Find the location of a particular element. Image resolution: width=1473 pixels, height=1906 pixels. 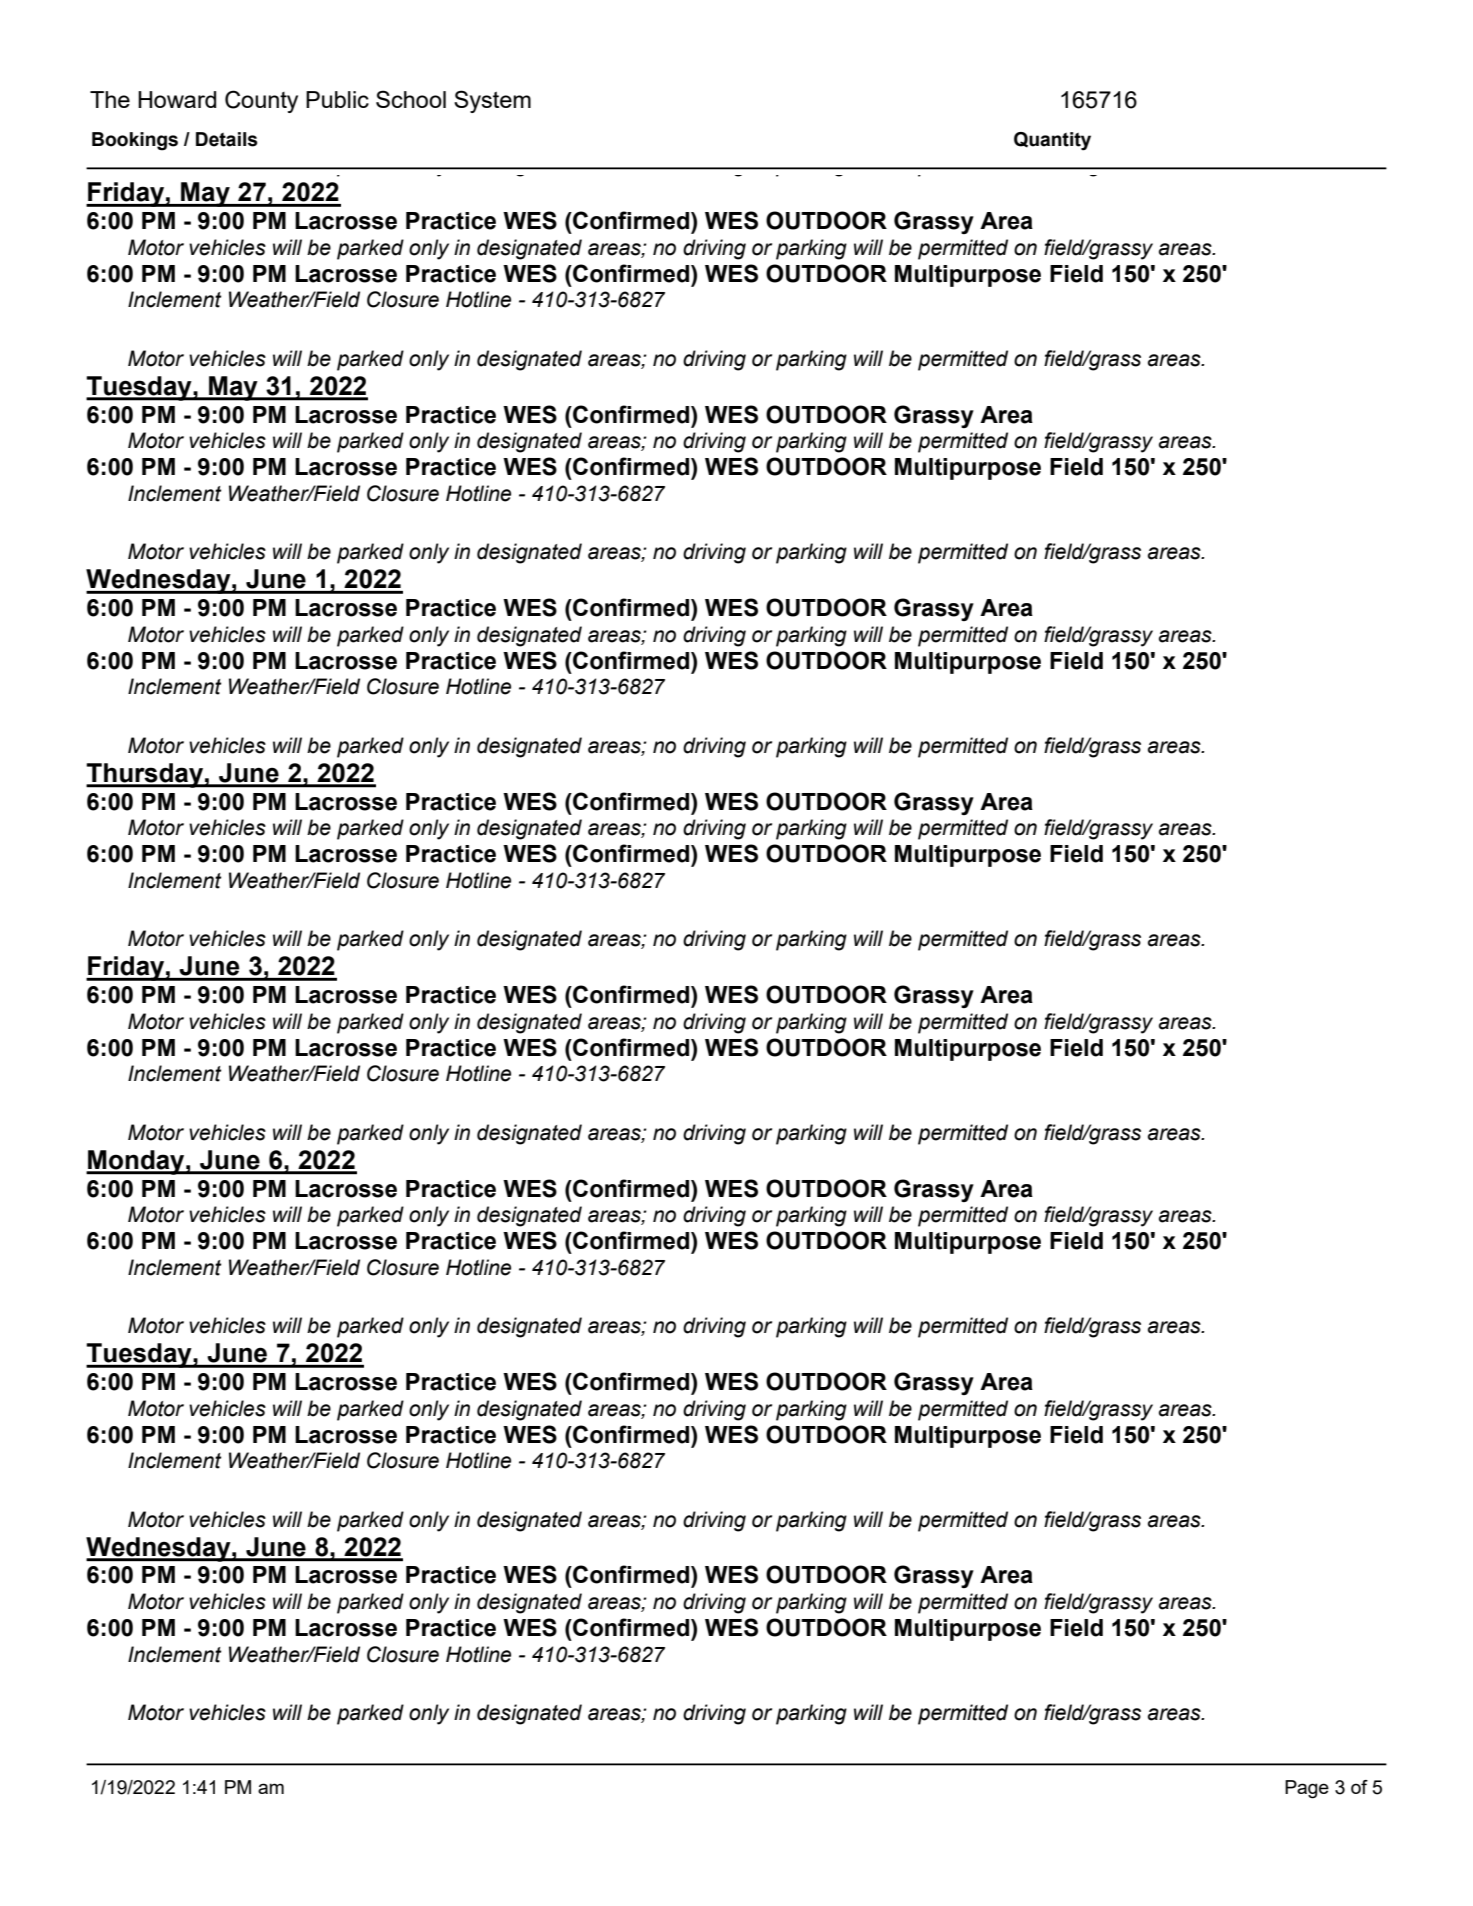

Page is located at coordinates (1307, 1789).
